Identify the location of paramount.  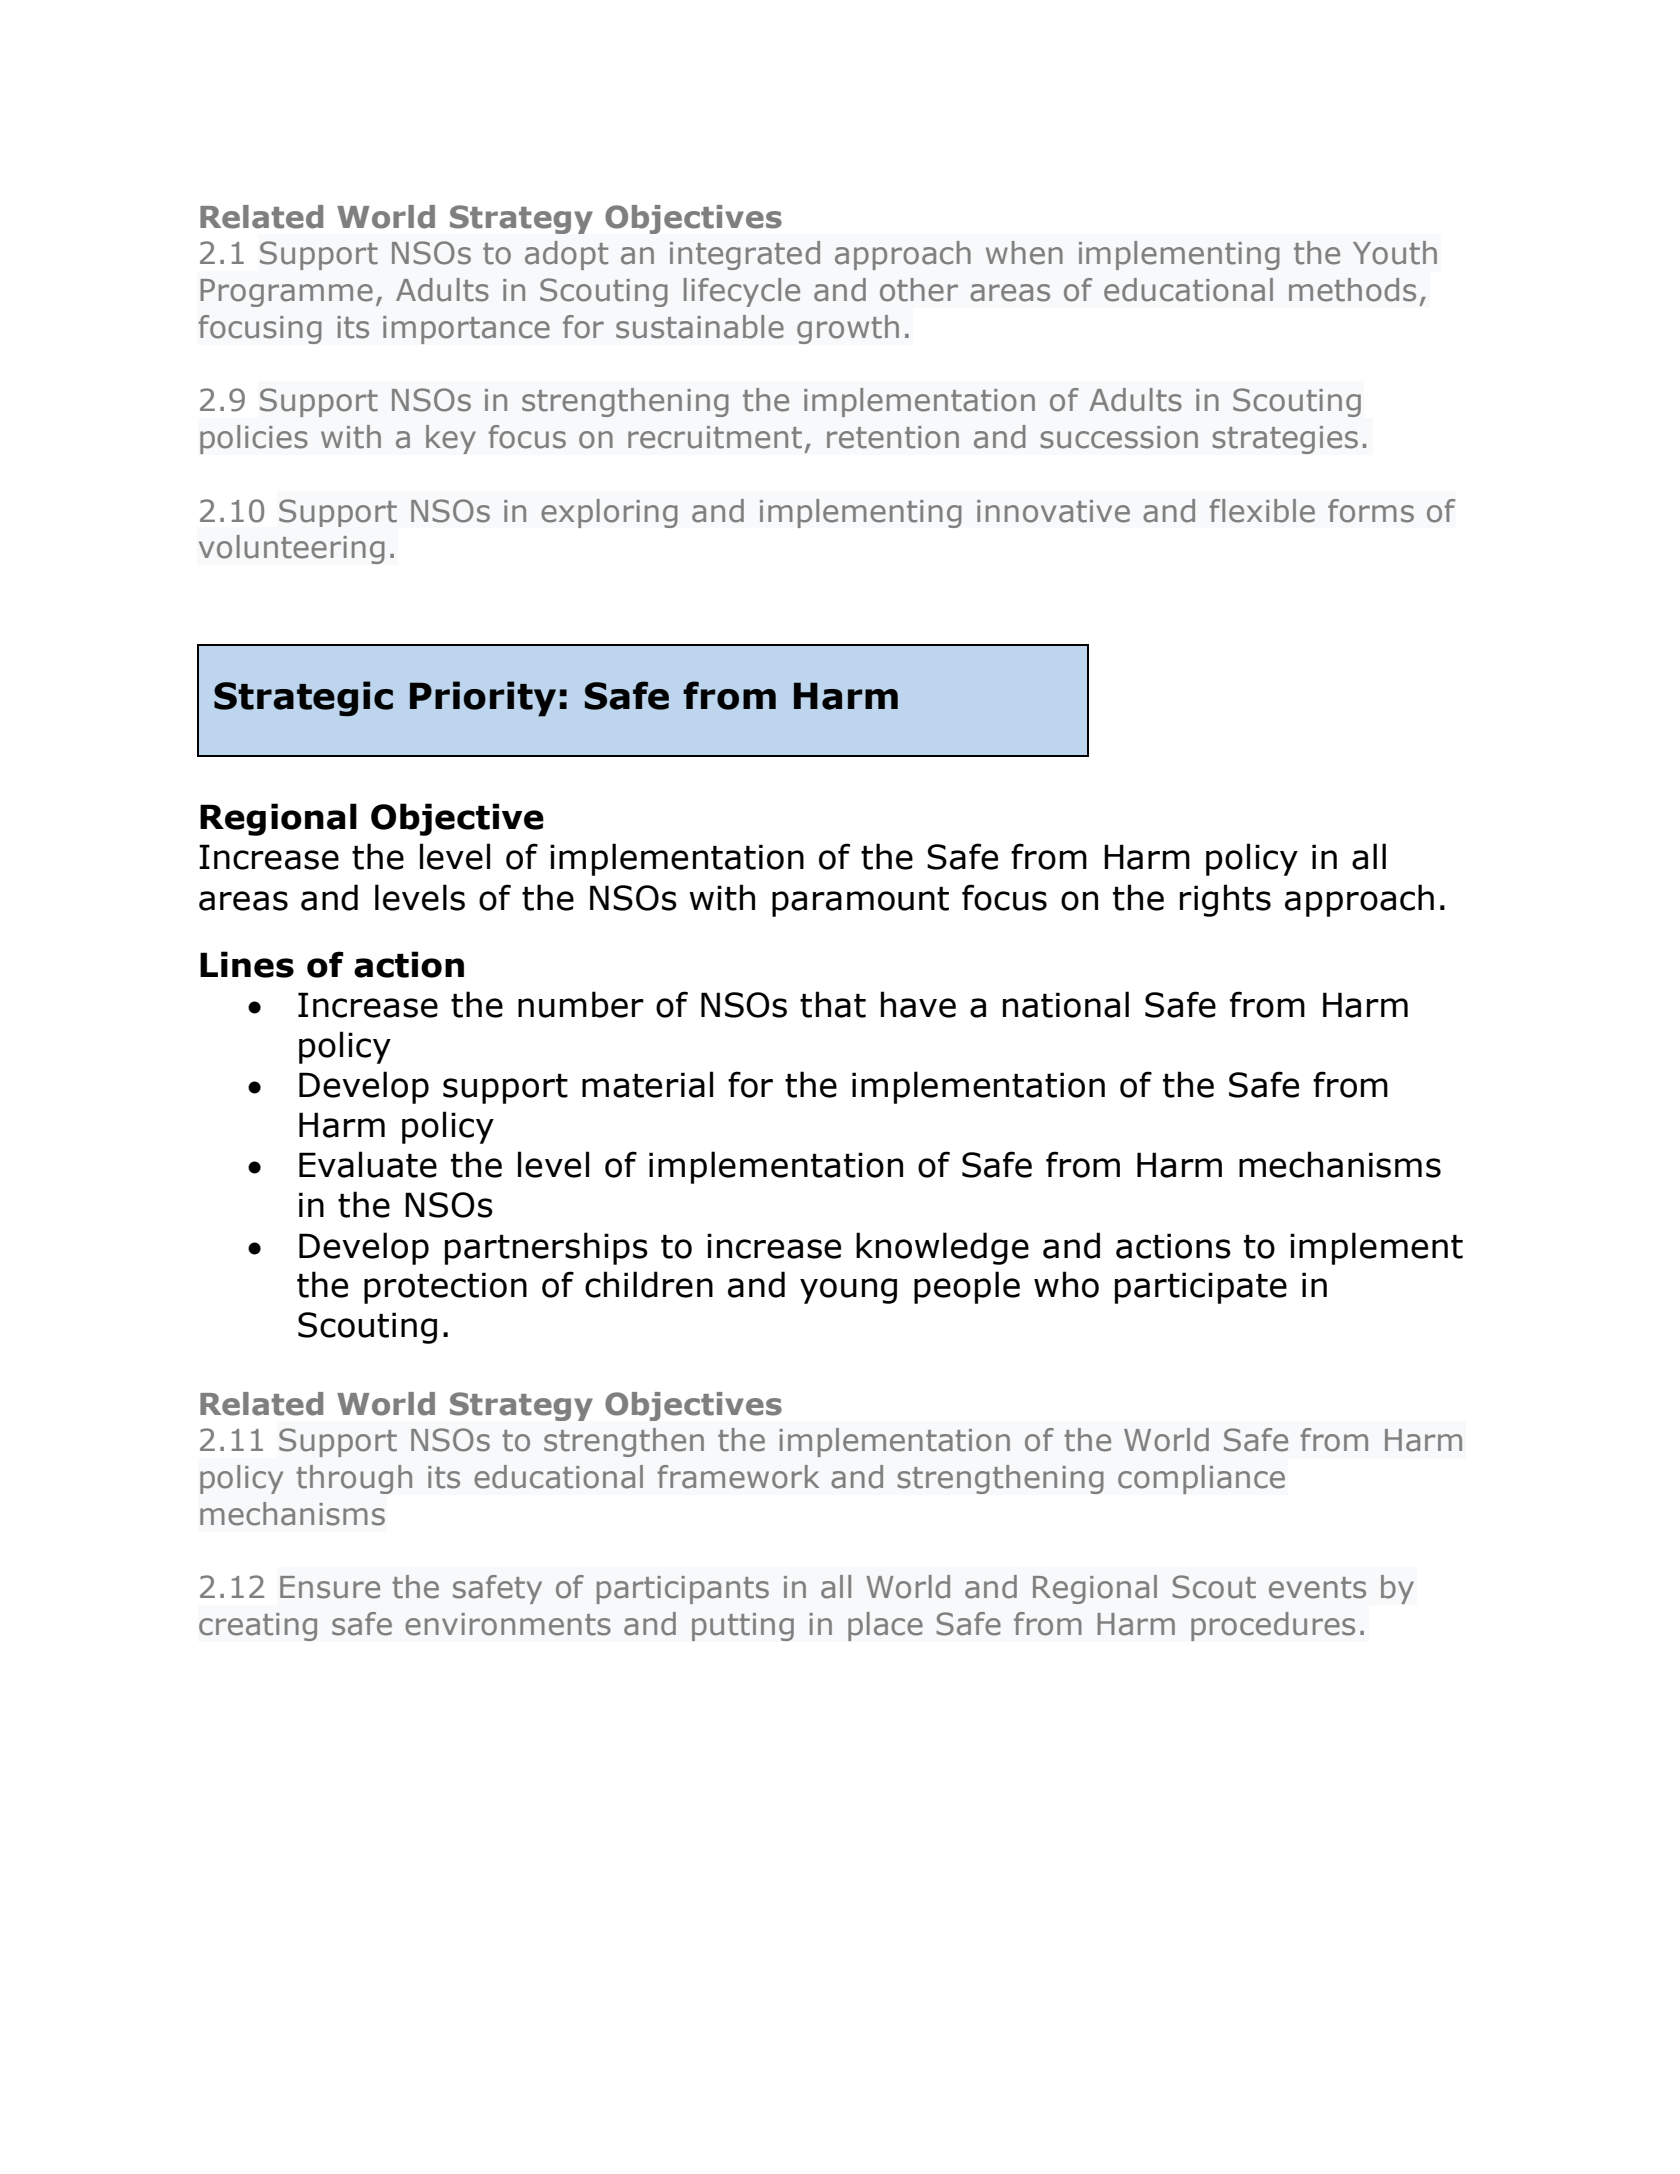
(860, 902).
